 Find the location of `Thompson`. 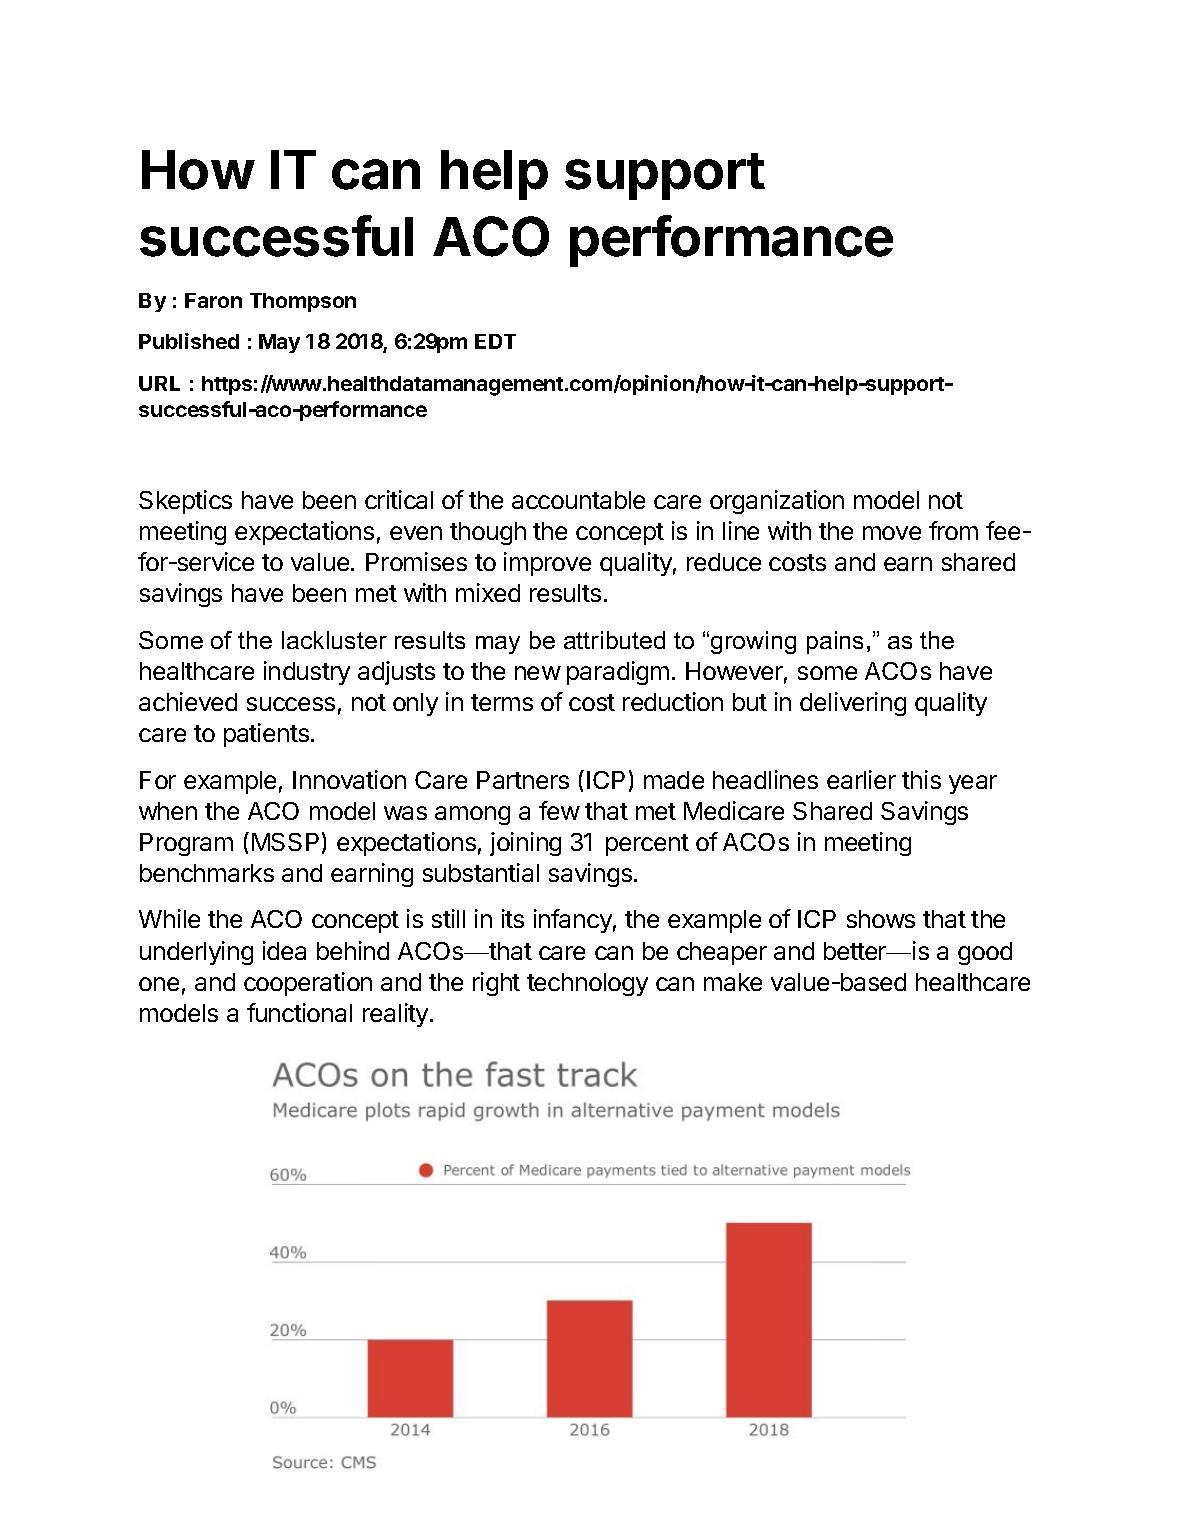

Thompson is located at coordinates (303, 302).
